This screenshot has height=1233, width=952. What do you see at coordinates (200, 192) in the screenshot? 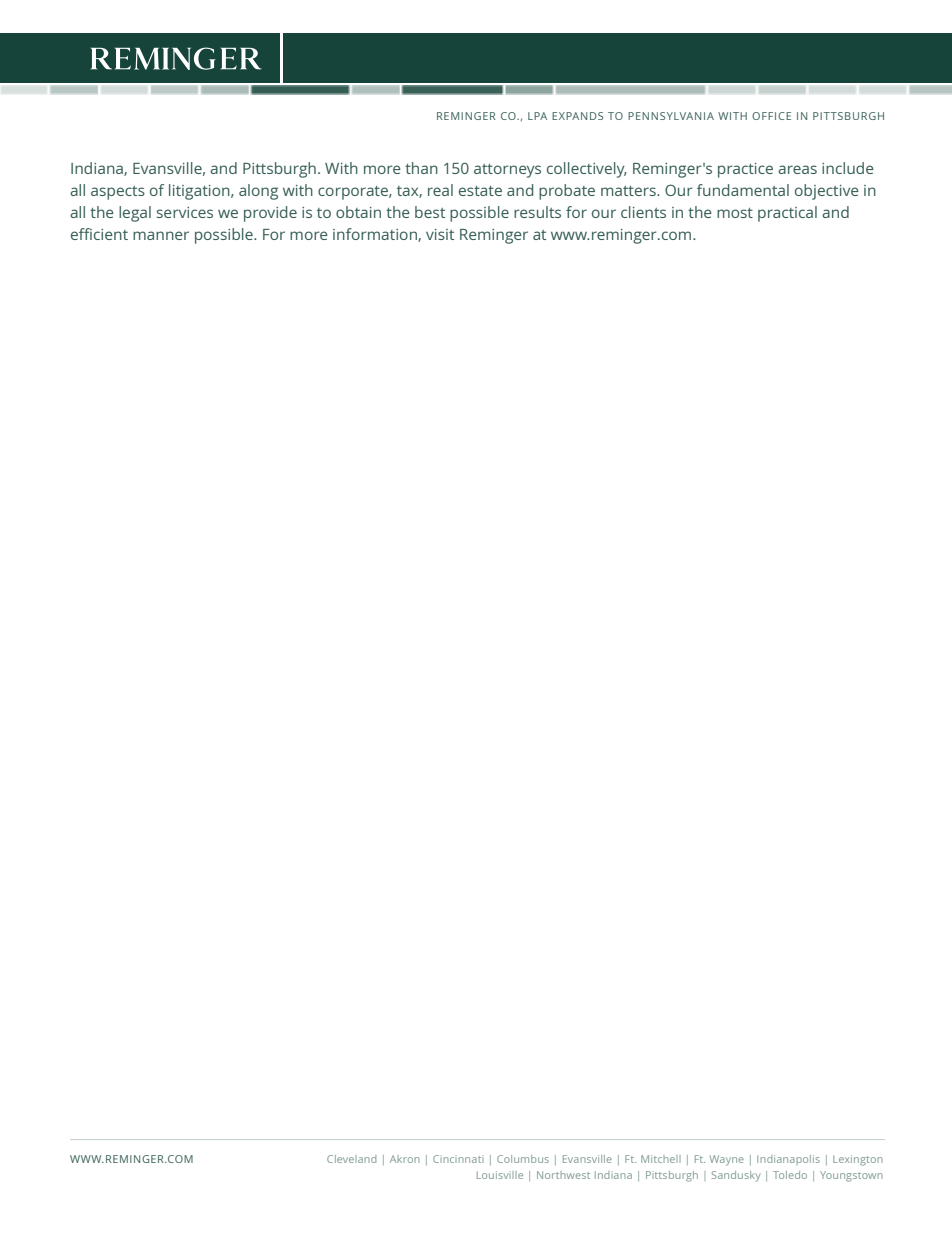
I see `litigation` at bounding box center [200, 192].
